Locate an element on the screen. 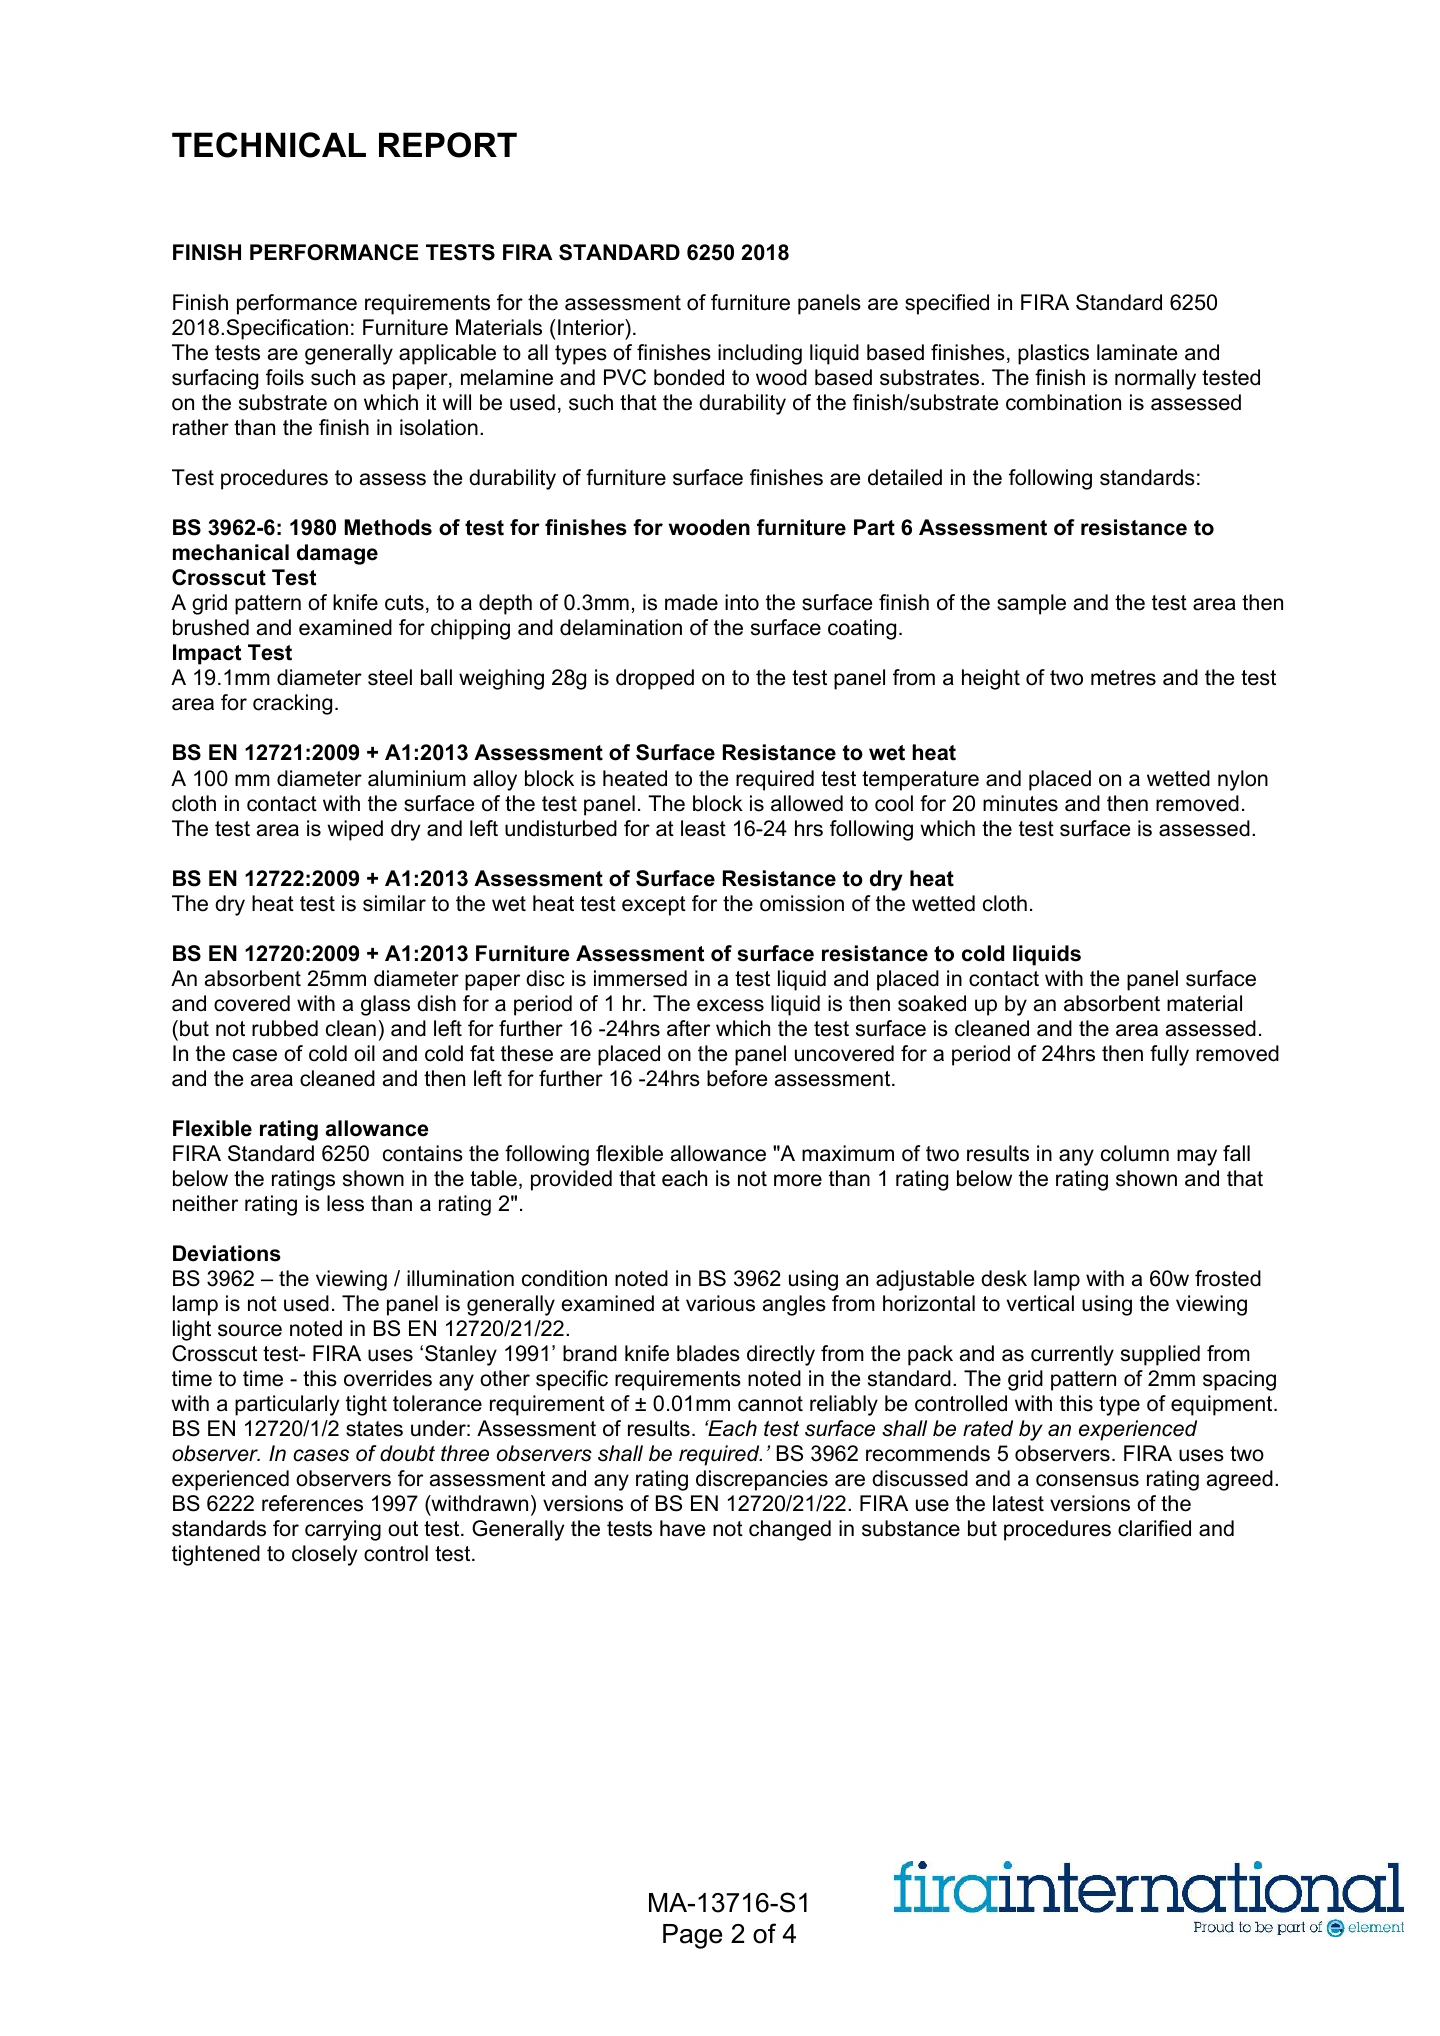  Page is located at coordinates (692, 1936).
